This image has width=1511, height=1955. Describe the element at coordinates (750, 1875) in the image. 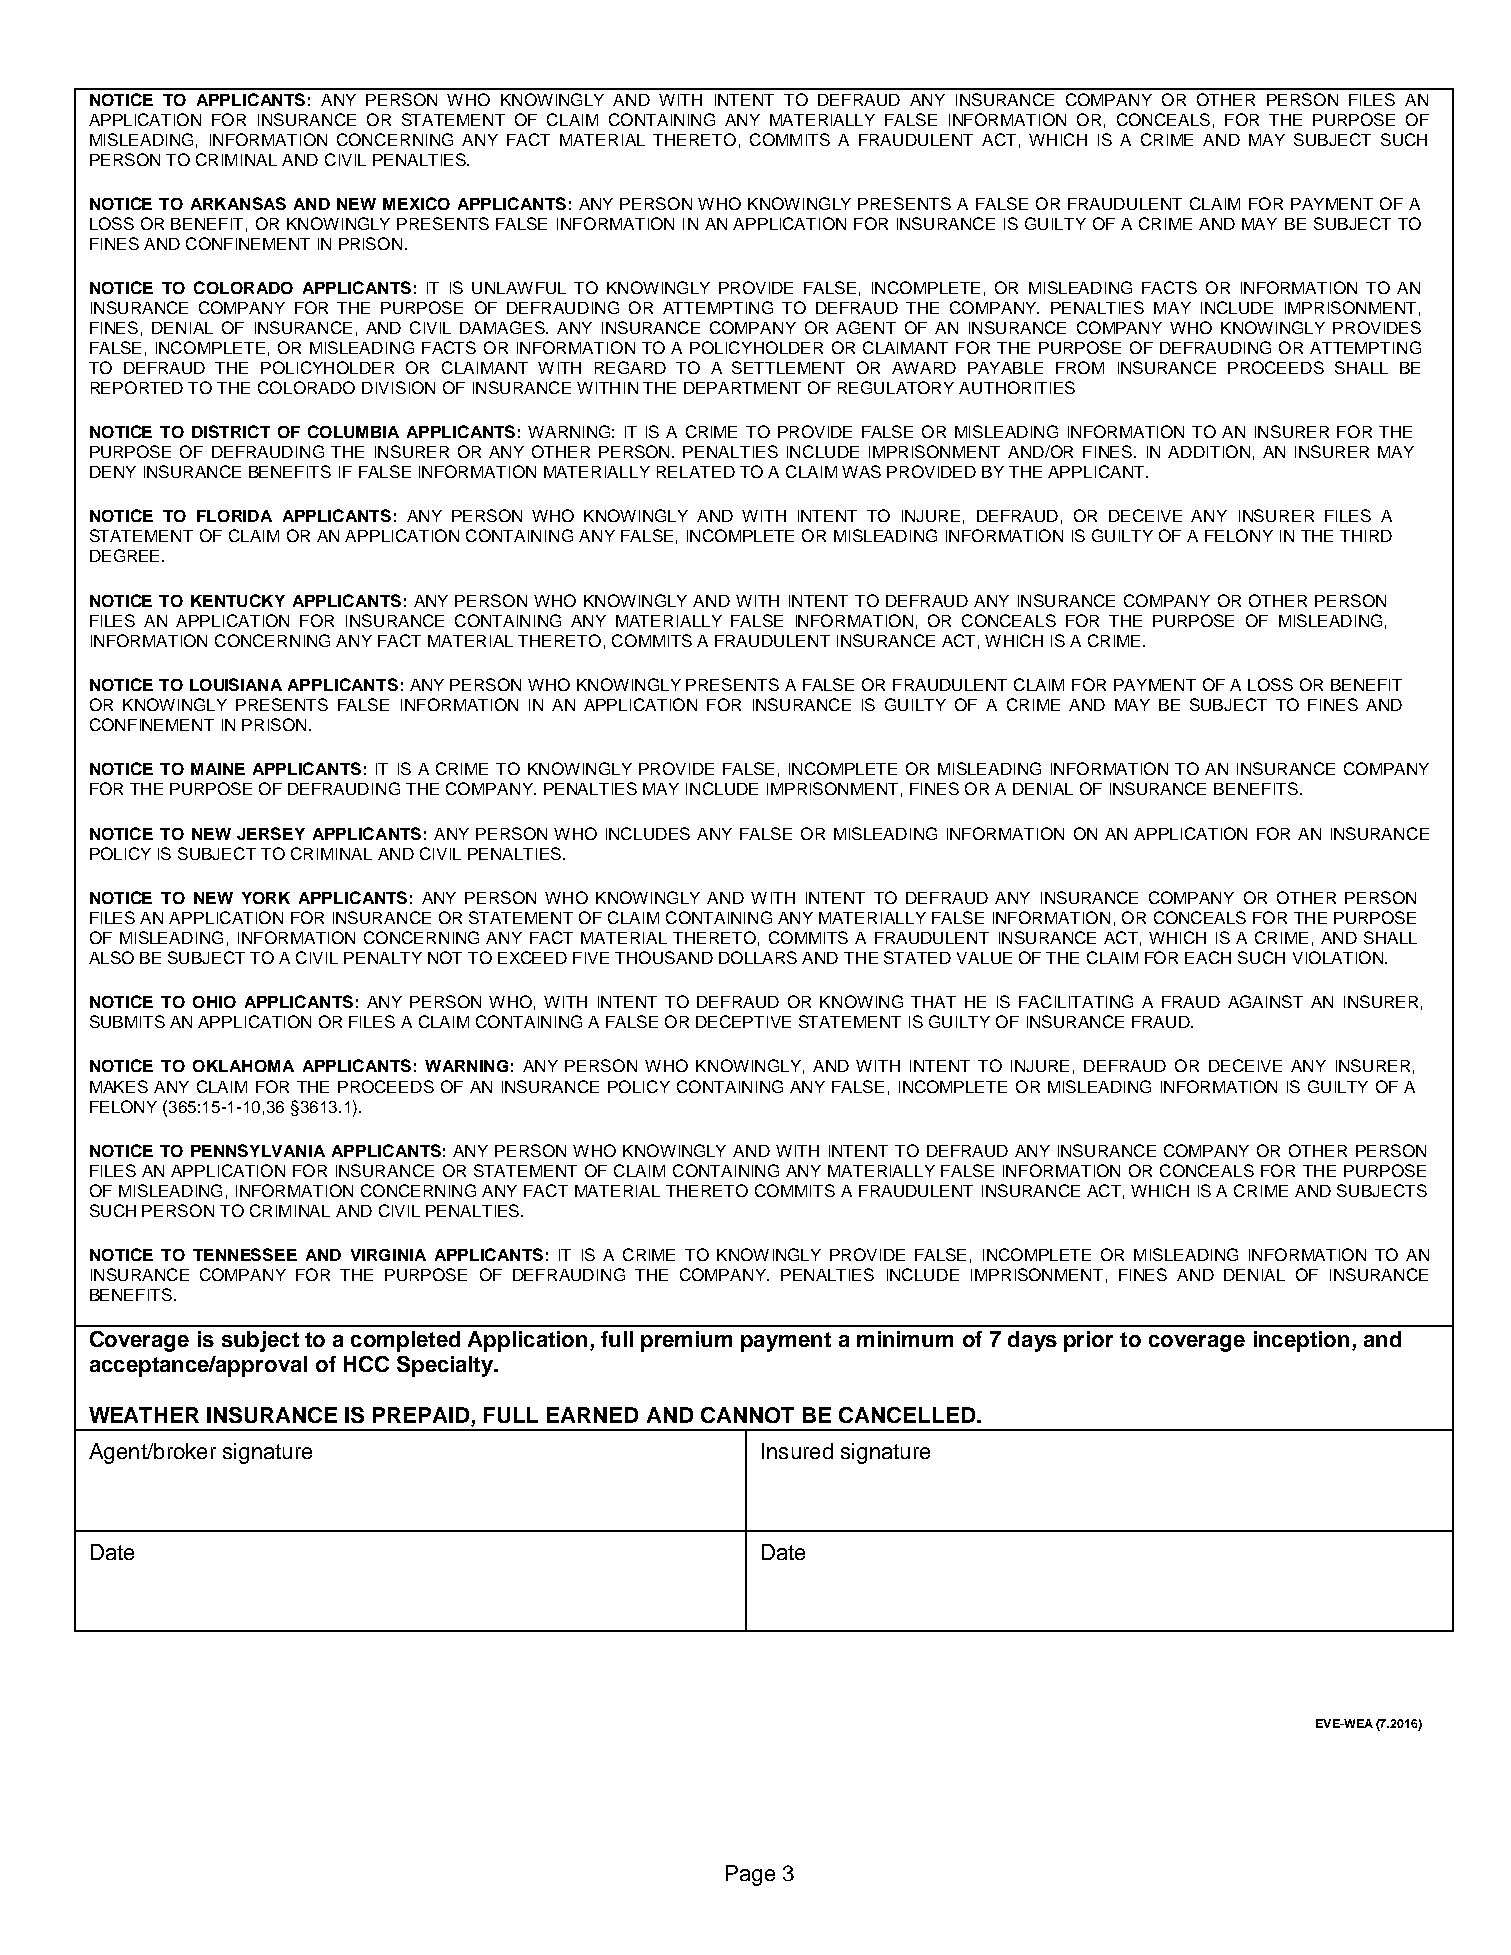

I see `Page` at that location.
